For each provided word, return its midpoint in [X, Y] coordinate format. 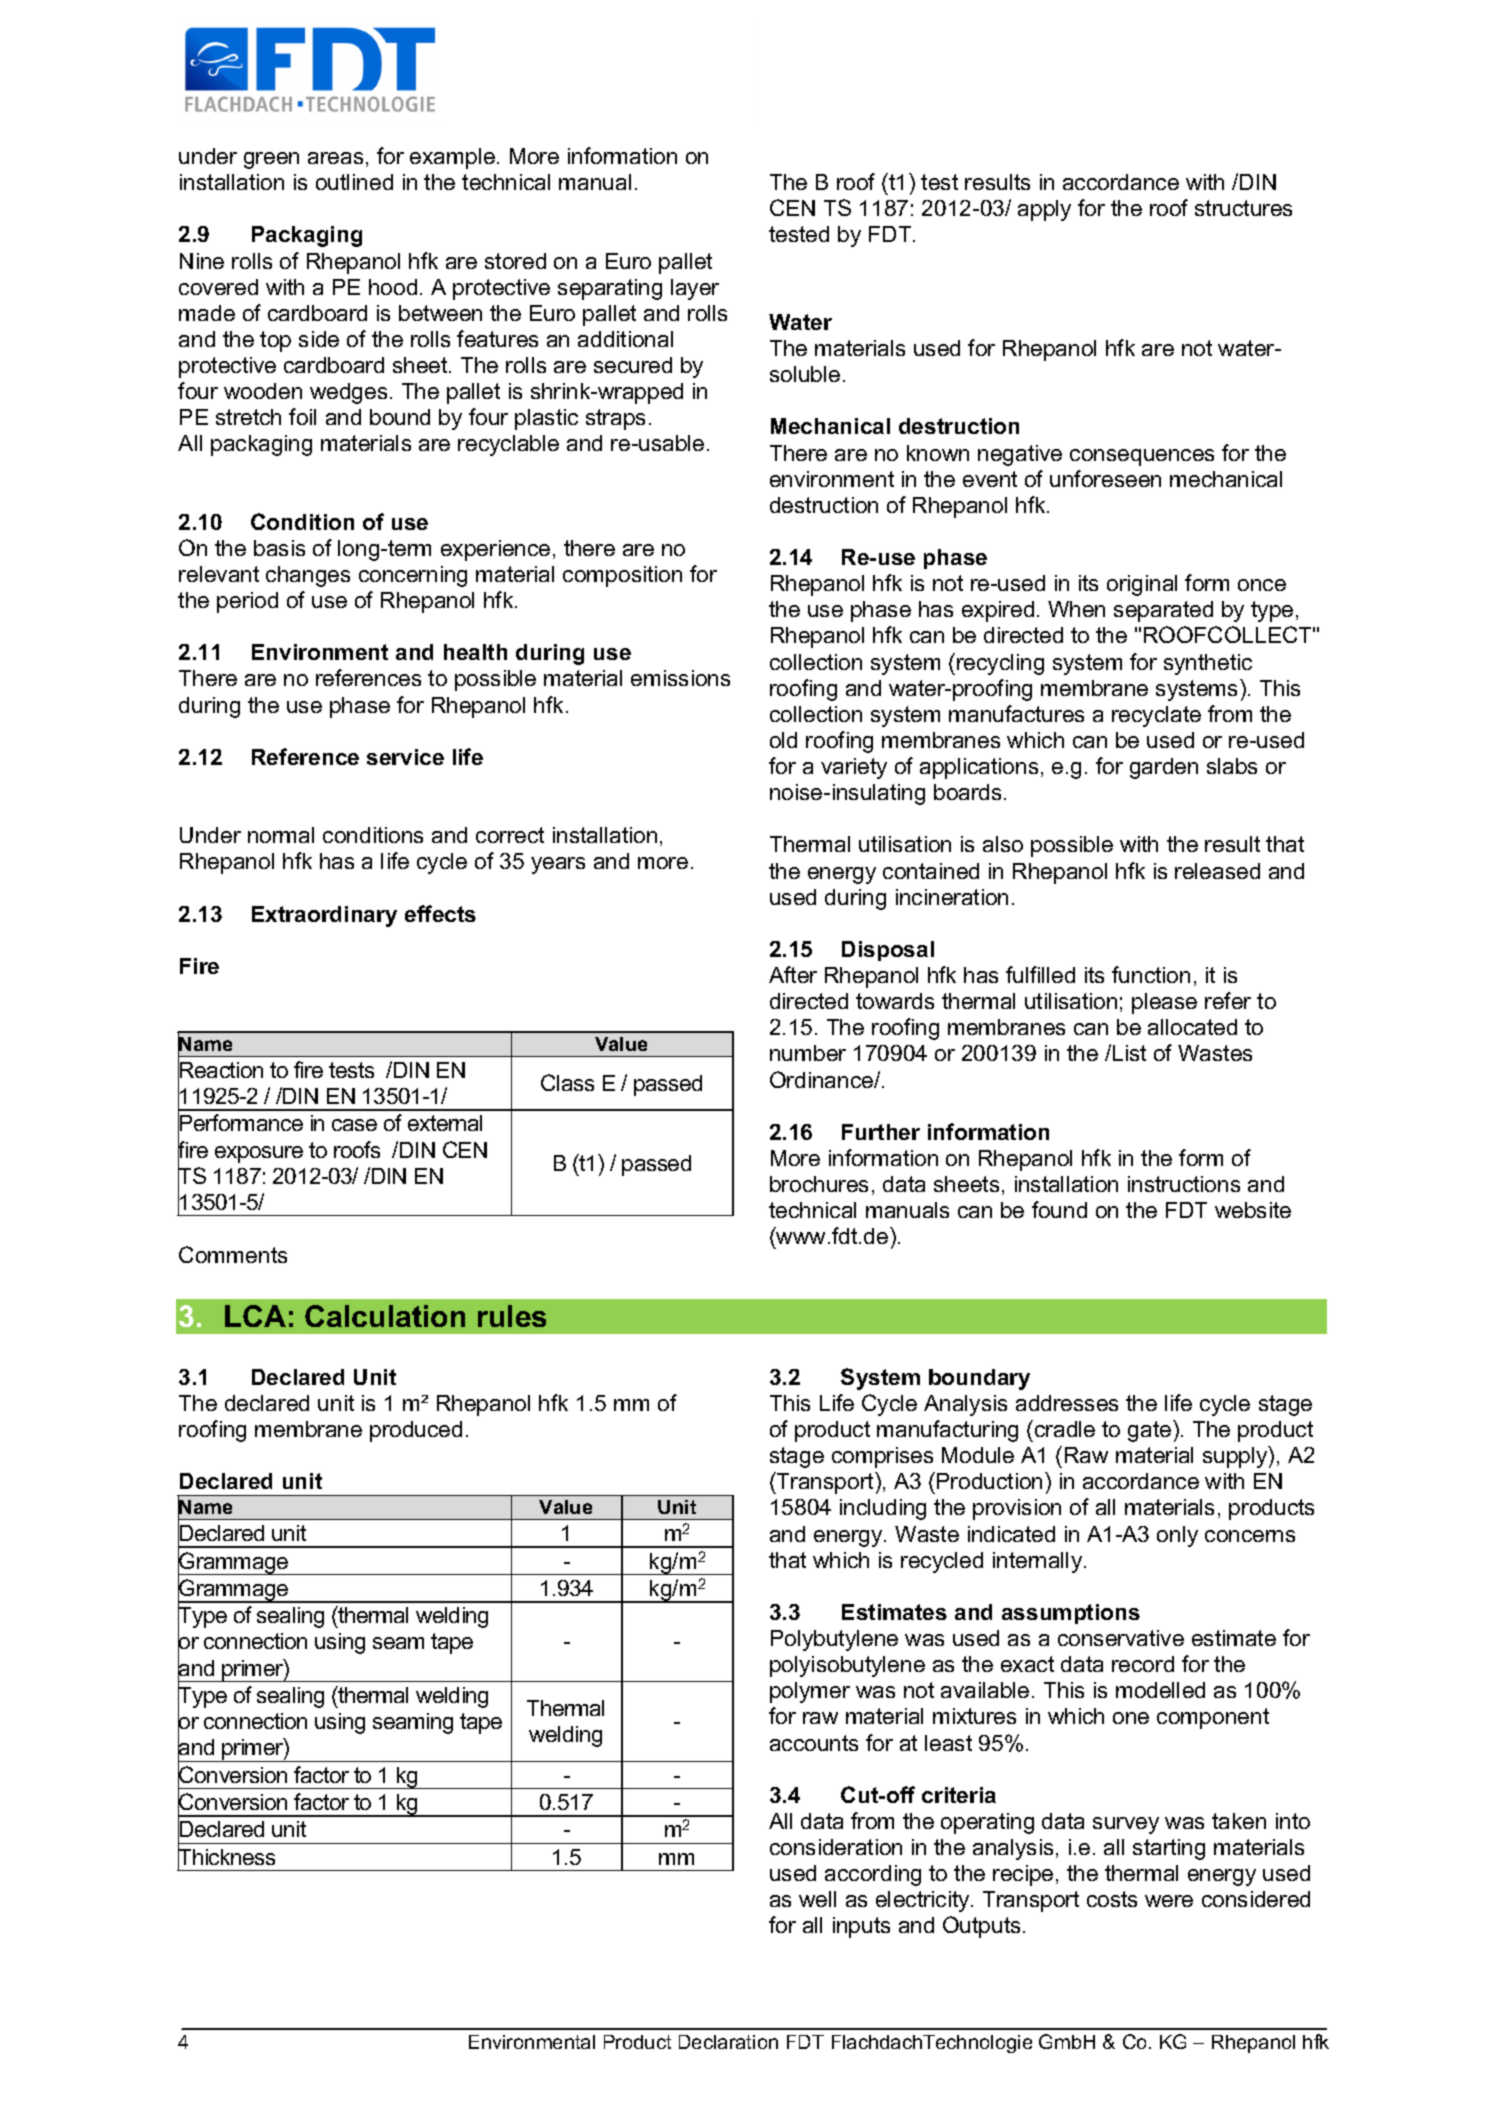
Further [881, 1132]
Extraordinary [324, 916]
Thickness [226, 1857]
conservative [1121, 1638]
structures [1243, 208]
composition [622, 576]
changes [308, 576]
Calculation [385, 1316]
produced [416, 1431]
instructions [1184, 1184]
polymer [810, 1692]
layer [695, 289]
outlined [354, 182]
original [1142, 585]
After [793, 974]
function [1151, 974]
